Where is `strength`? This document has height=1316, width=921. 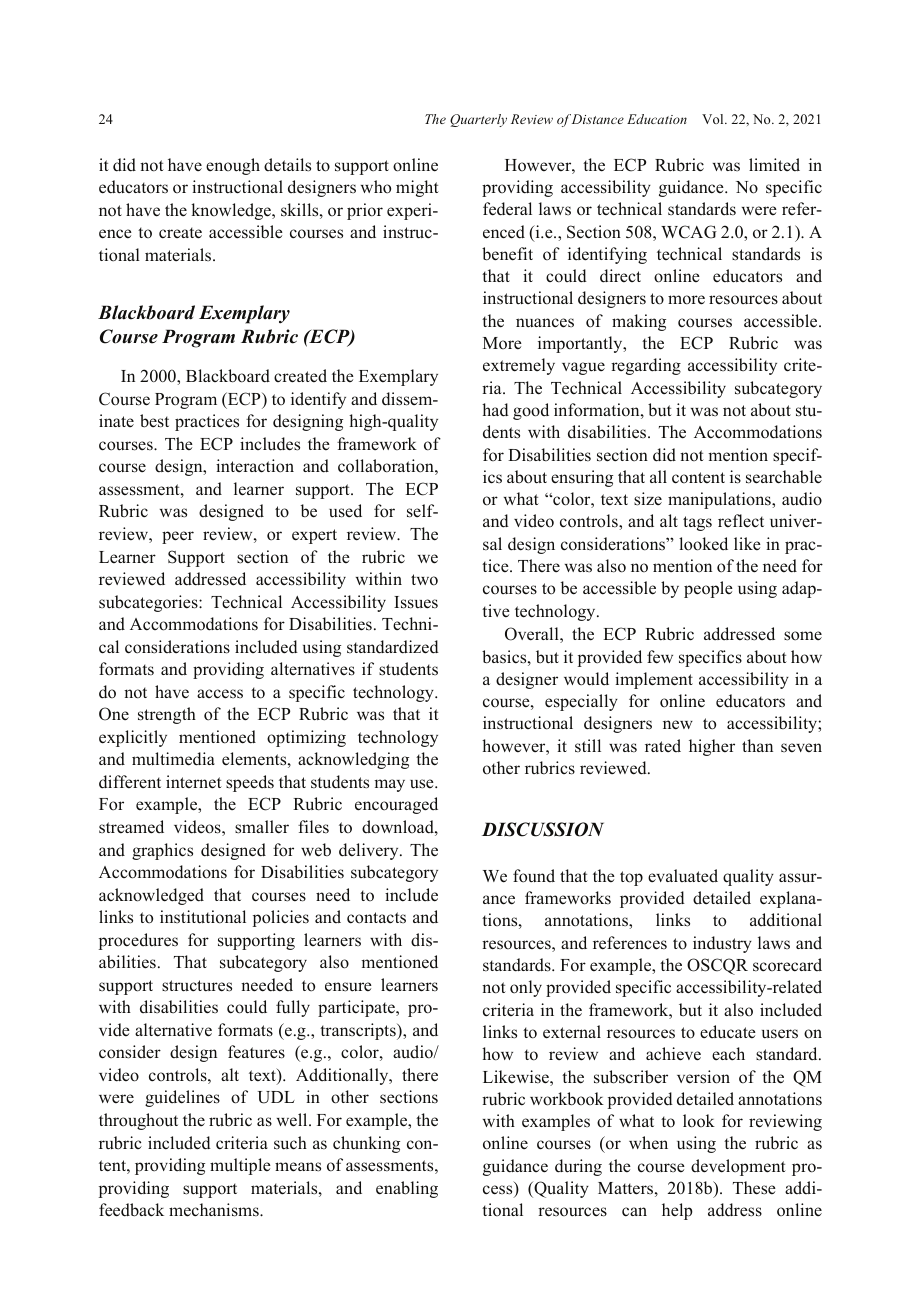
strength is located at coordinates (167, 715).
